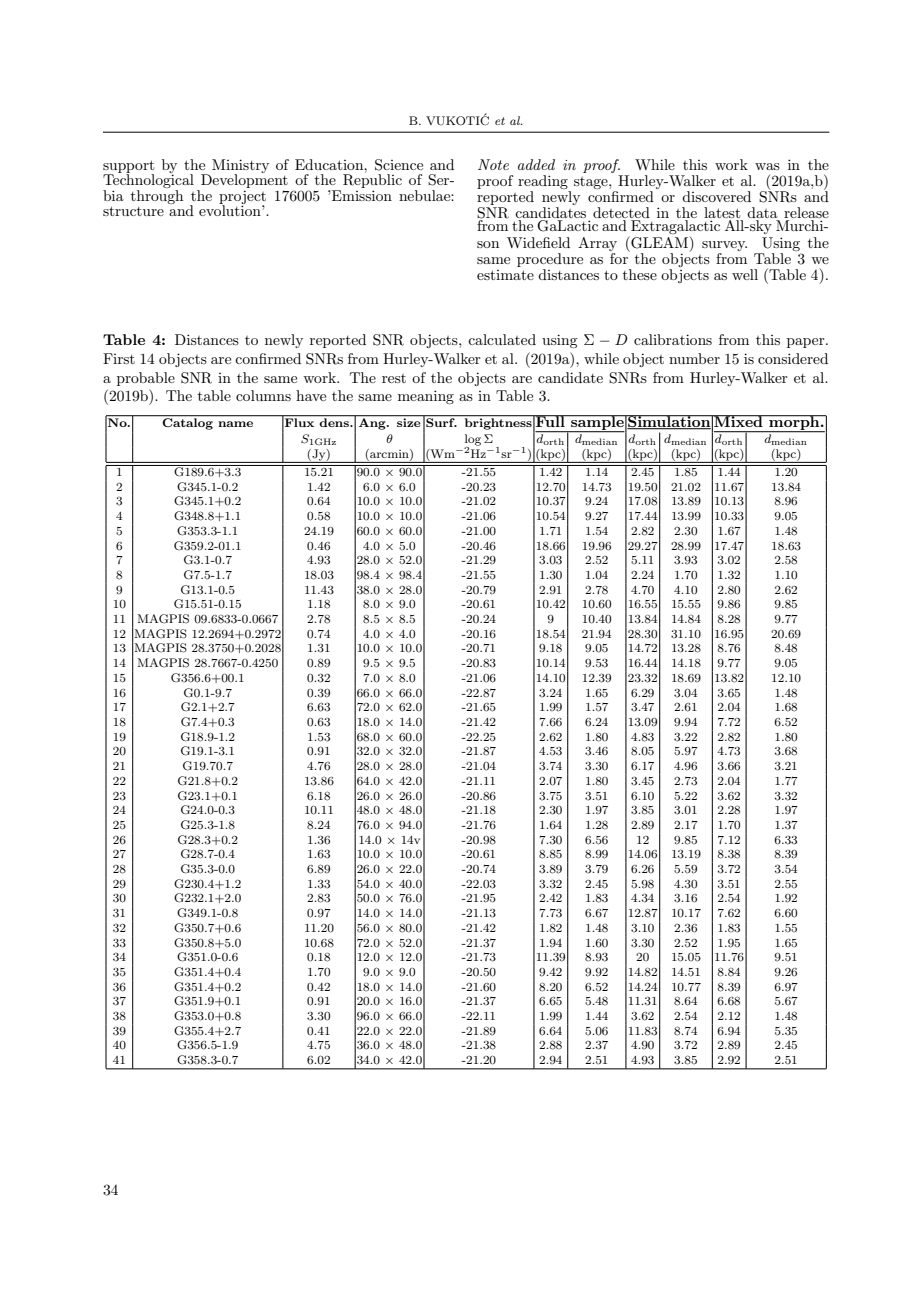 Image resolution: width=924 pixels, height=1308 pixels. Describe the element at coordinates (240, 167) in the screenshot. I see `Ministry` at that location.
